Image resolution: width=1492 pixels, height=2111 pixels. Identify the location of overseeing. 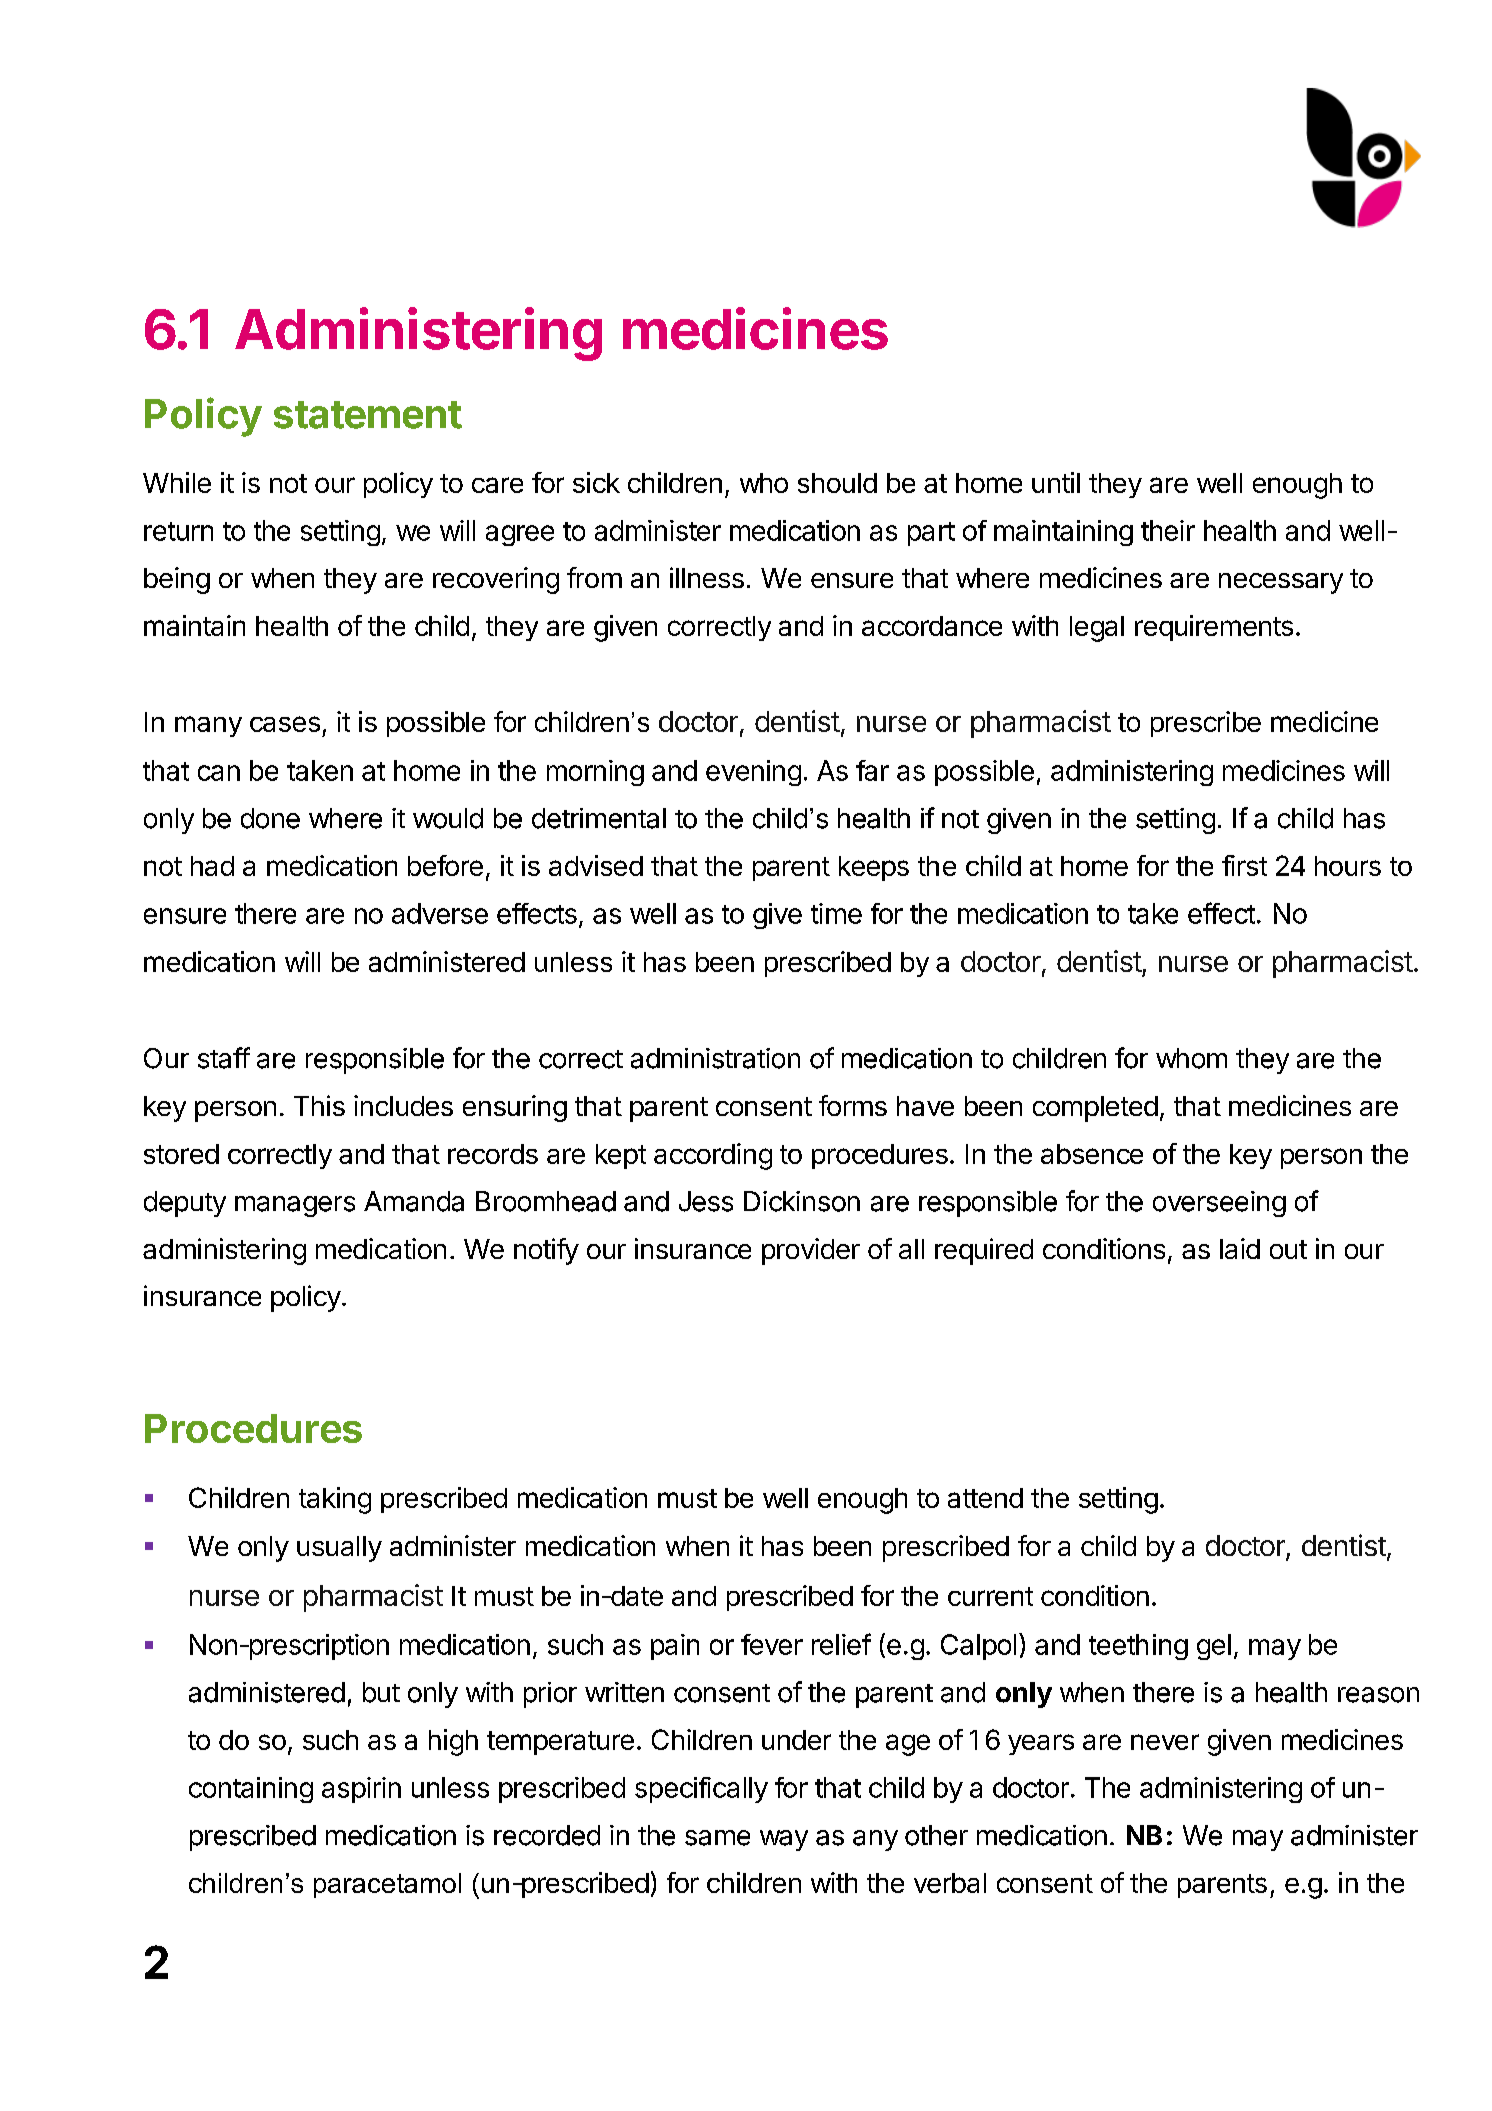
(1219, 1204).
